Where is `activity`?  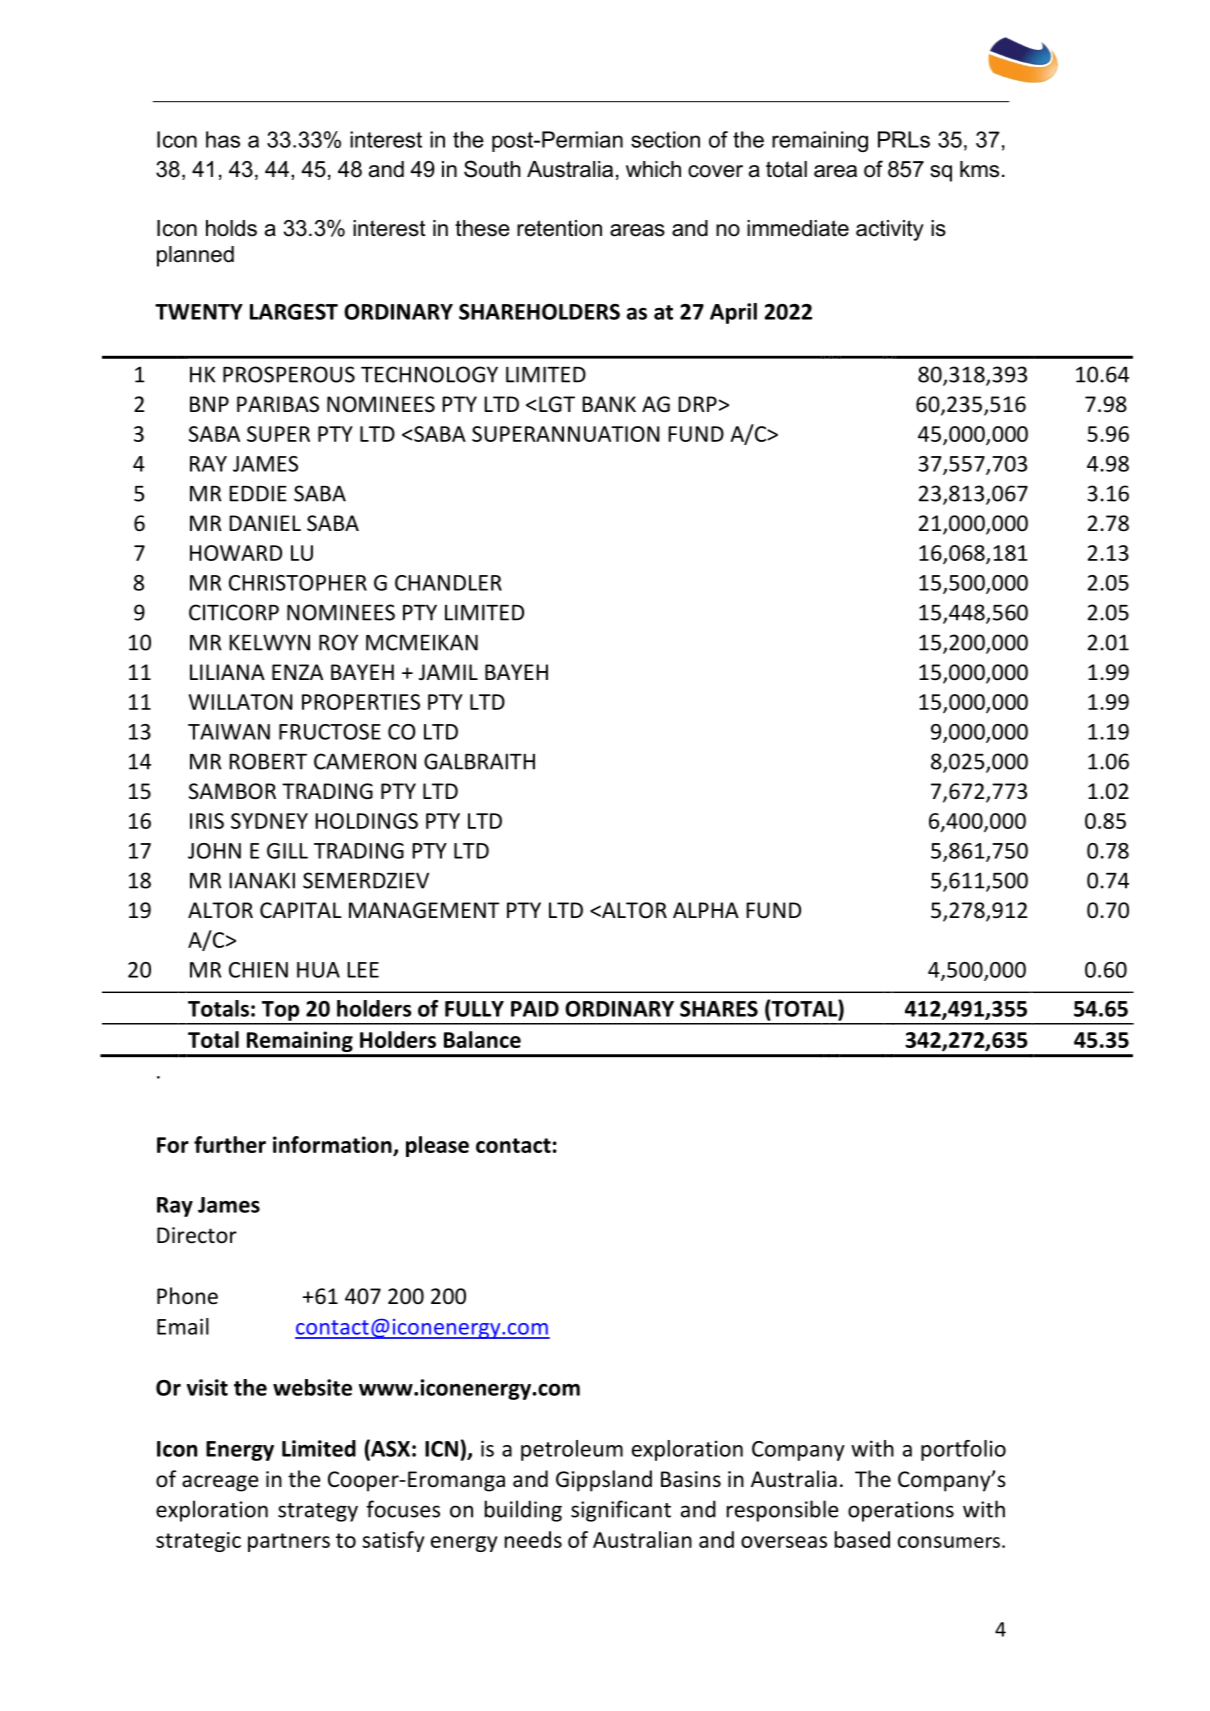
activity is located at coordinates (890, 230).
